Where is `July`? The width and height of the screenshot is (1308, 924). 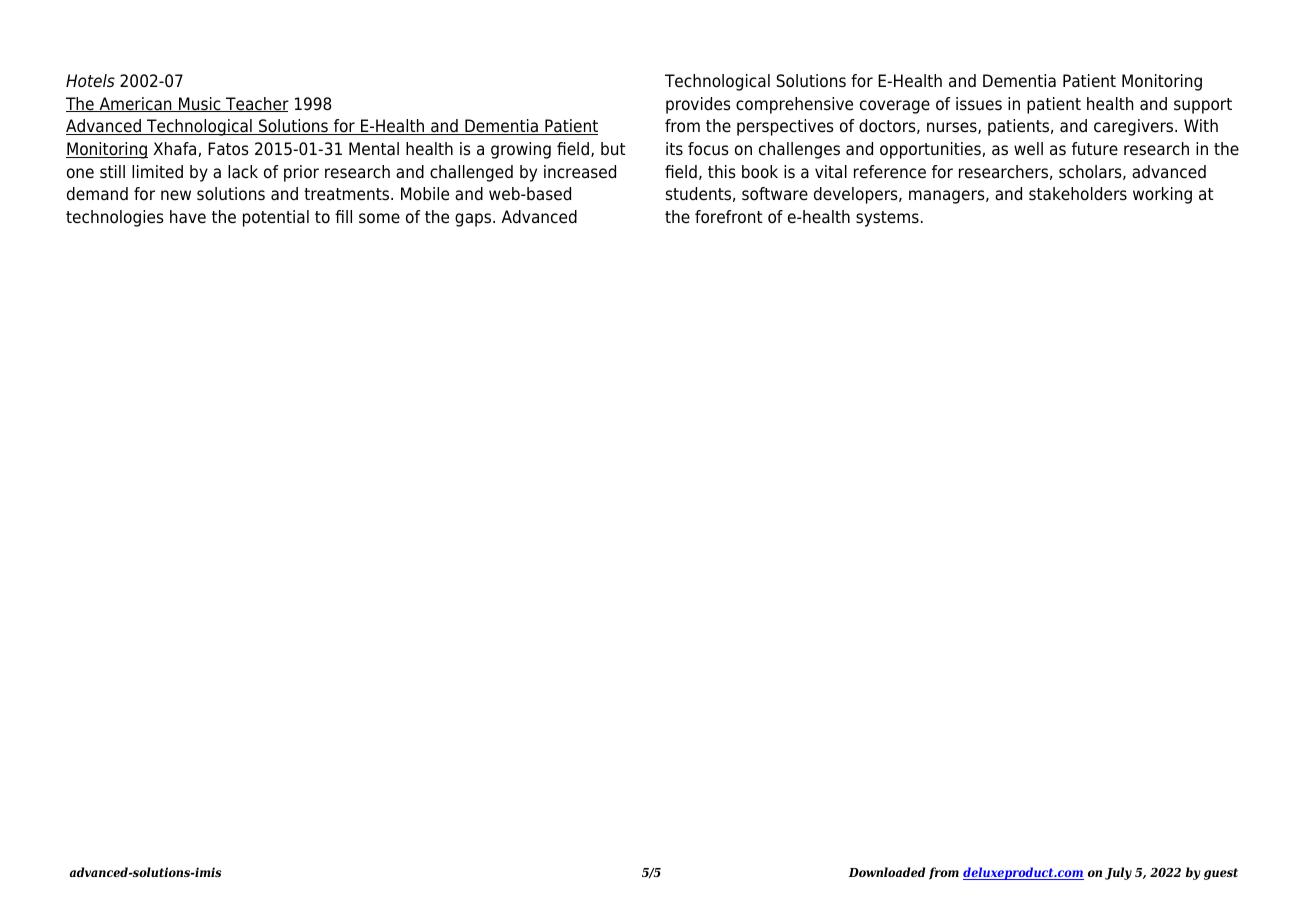
July is located at coordinates (1118, 873).
